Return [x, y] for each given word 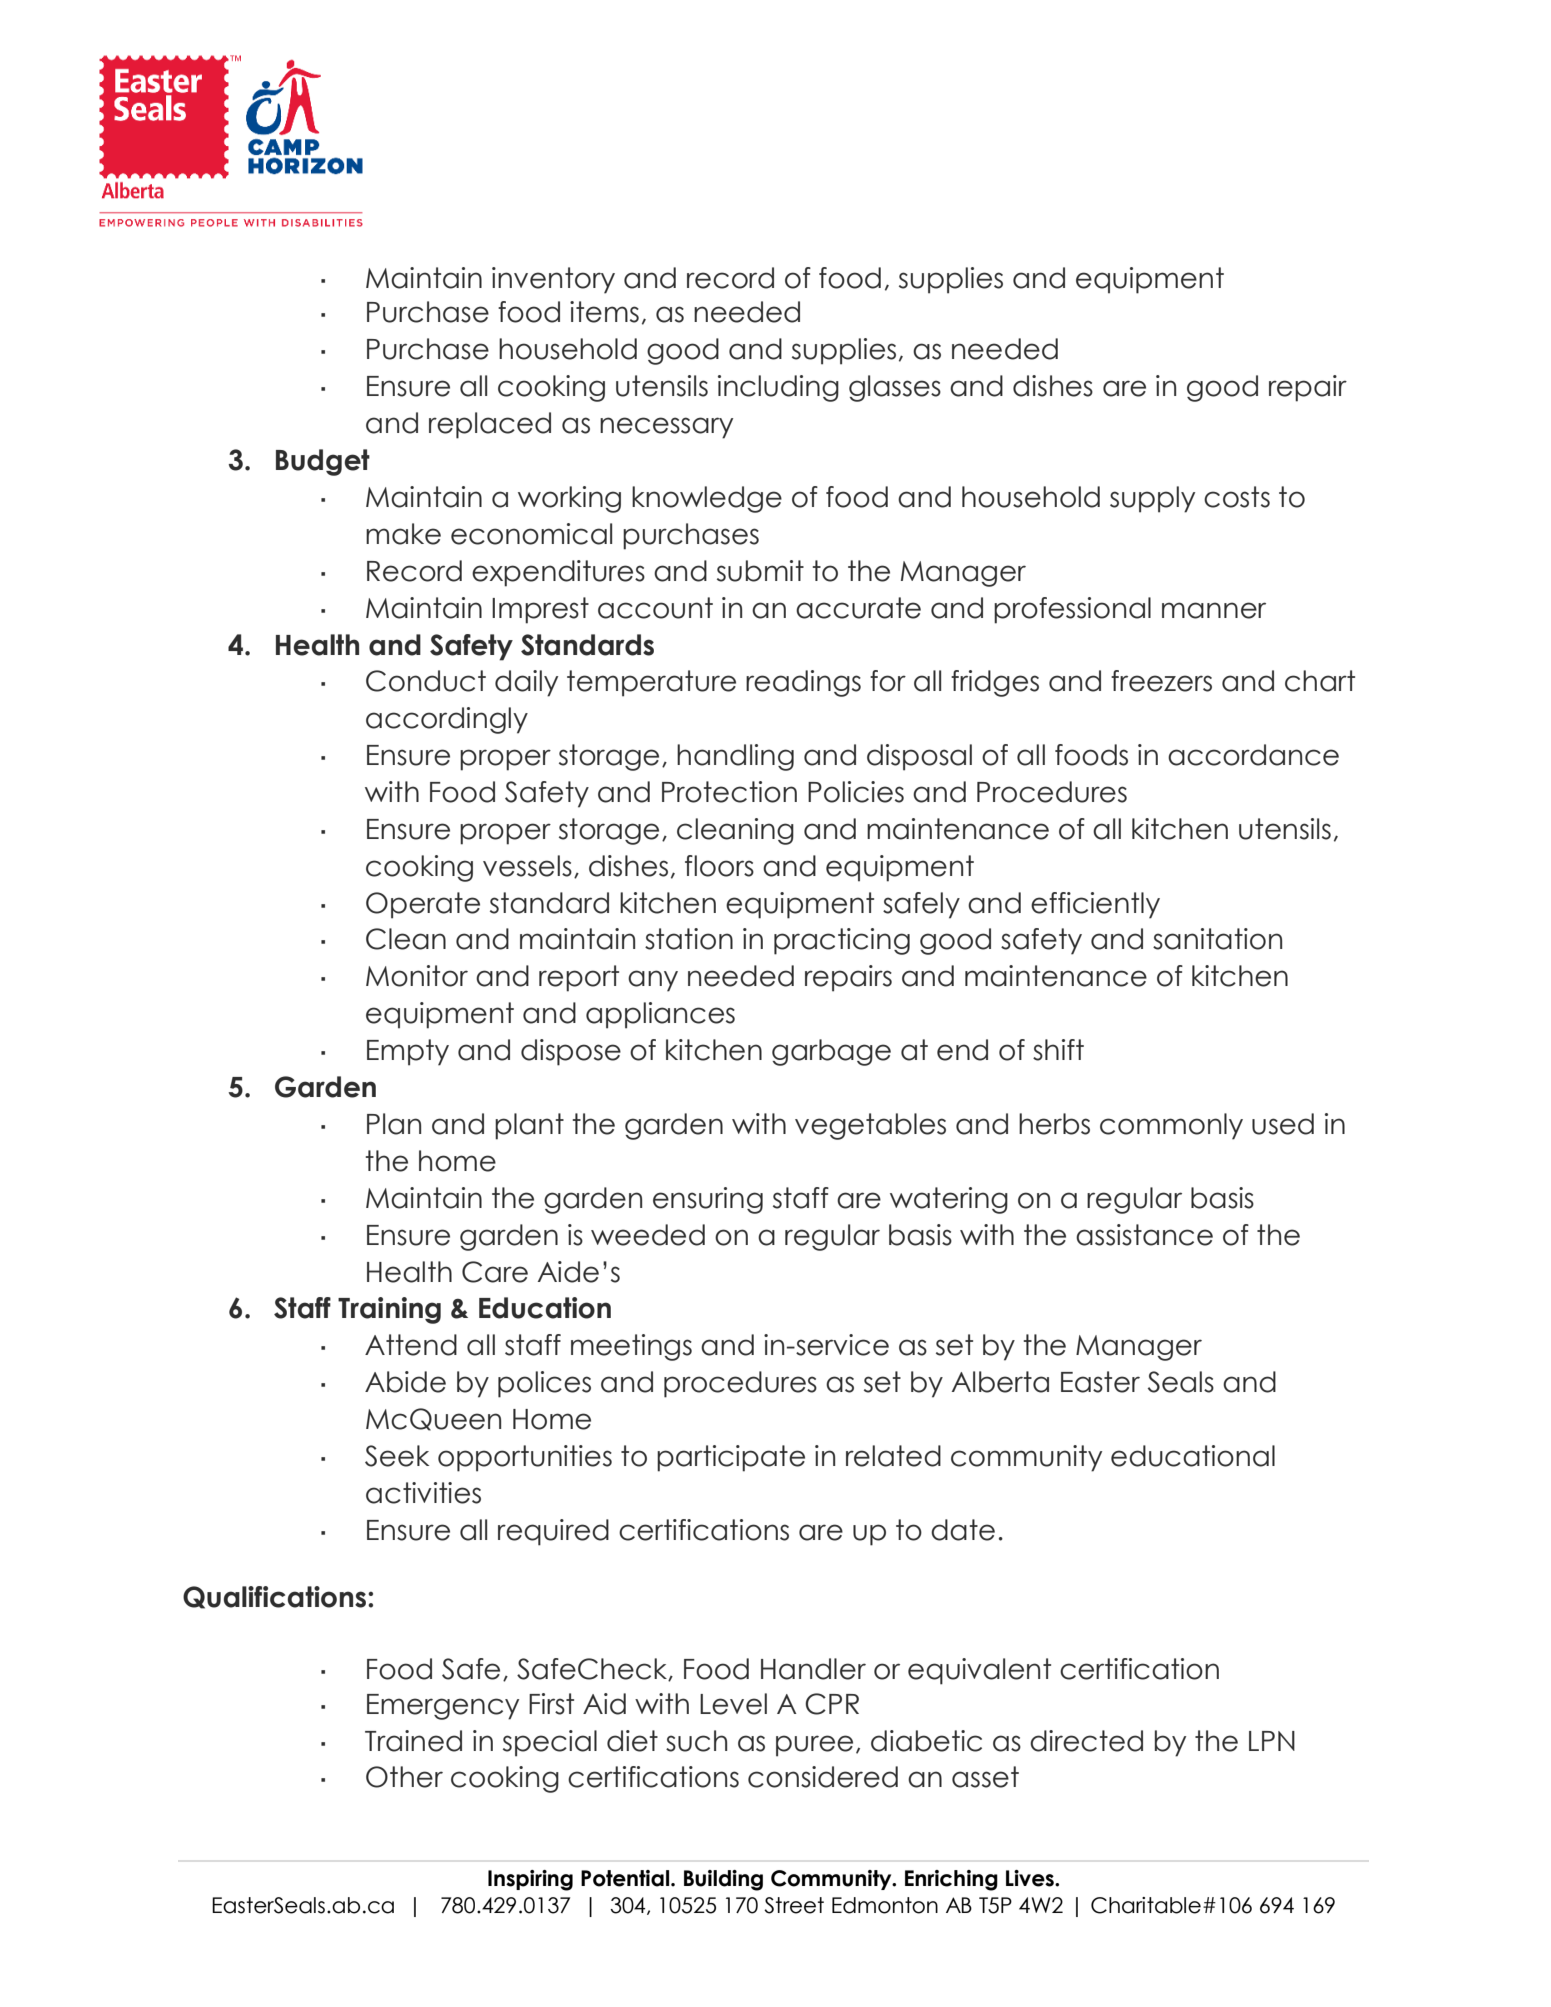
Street [794, 1905]
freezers [1161, 681]
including [778, 388]
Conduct [426, 681]
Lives [1031, 1878]
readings [803, 683]
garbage [831, 1052]
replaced [490, 425]
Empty [408, 1052]
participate [731, 1458]
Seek [397, 1456]
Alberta [1000, 1382]
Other [404, 1777]
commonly [1171, 1126]
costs [1237, 497]
